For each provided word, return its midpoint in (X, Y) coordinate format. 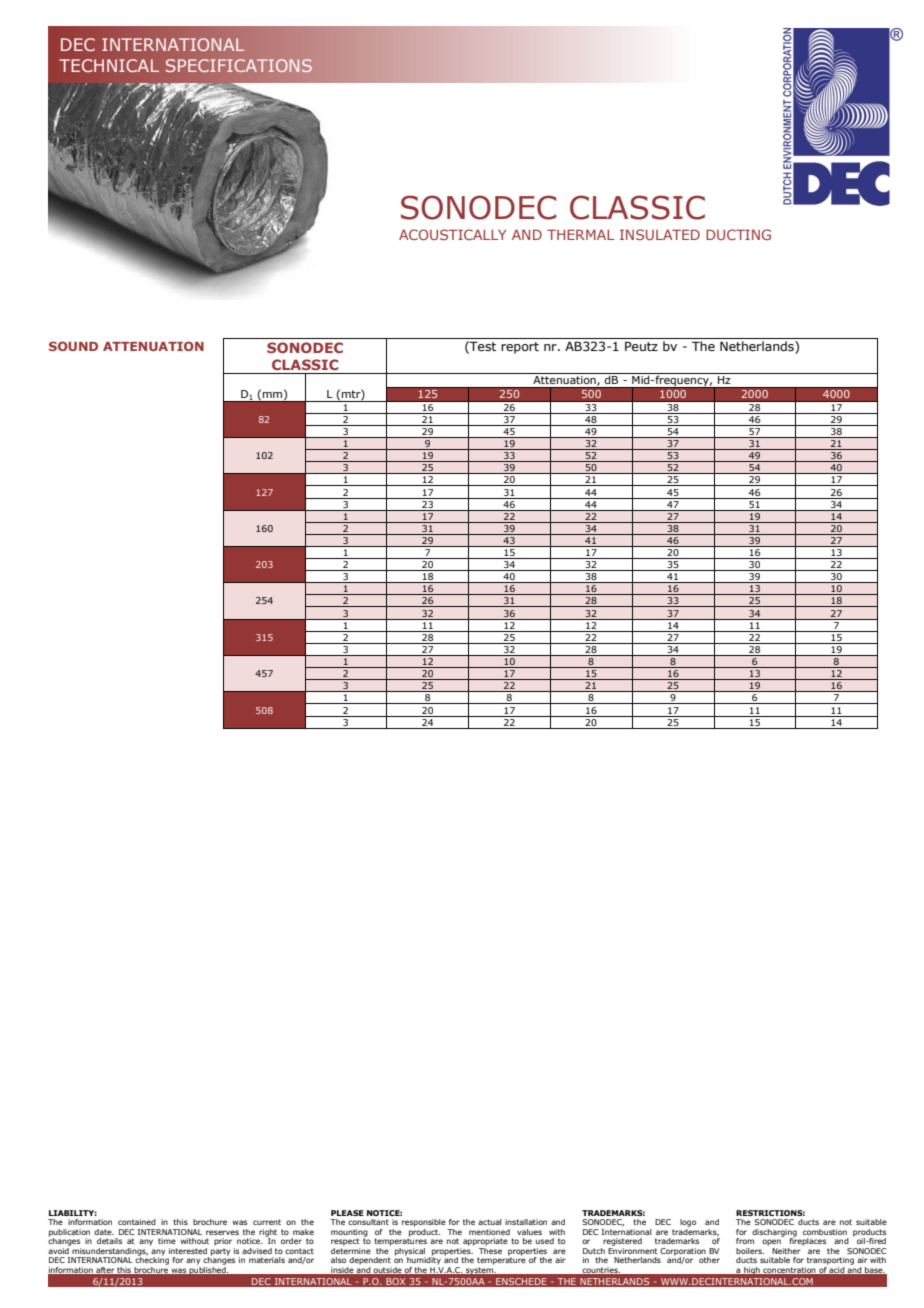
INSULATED (660, 234)
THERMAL (580, 234)
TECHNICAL (109, 65)
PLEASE (347, 1213)
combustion (825, 1232)
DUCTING (738, 234)
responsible (424, 1223)
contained (137, 1222)
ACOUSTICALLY (452, 234)
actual (490, 1222)
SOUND (73, 346)
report (520, 348)
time (167, 1241)
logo (688, 1223)
